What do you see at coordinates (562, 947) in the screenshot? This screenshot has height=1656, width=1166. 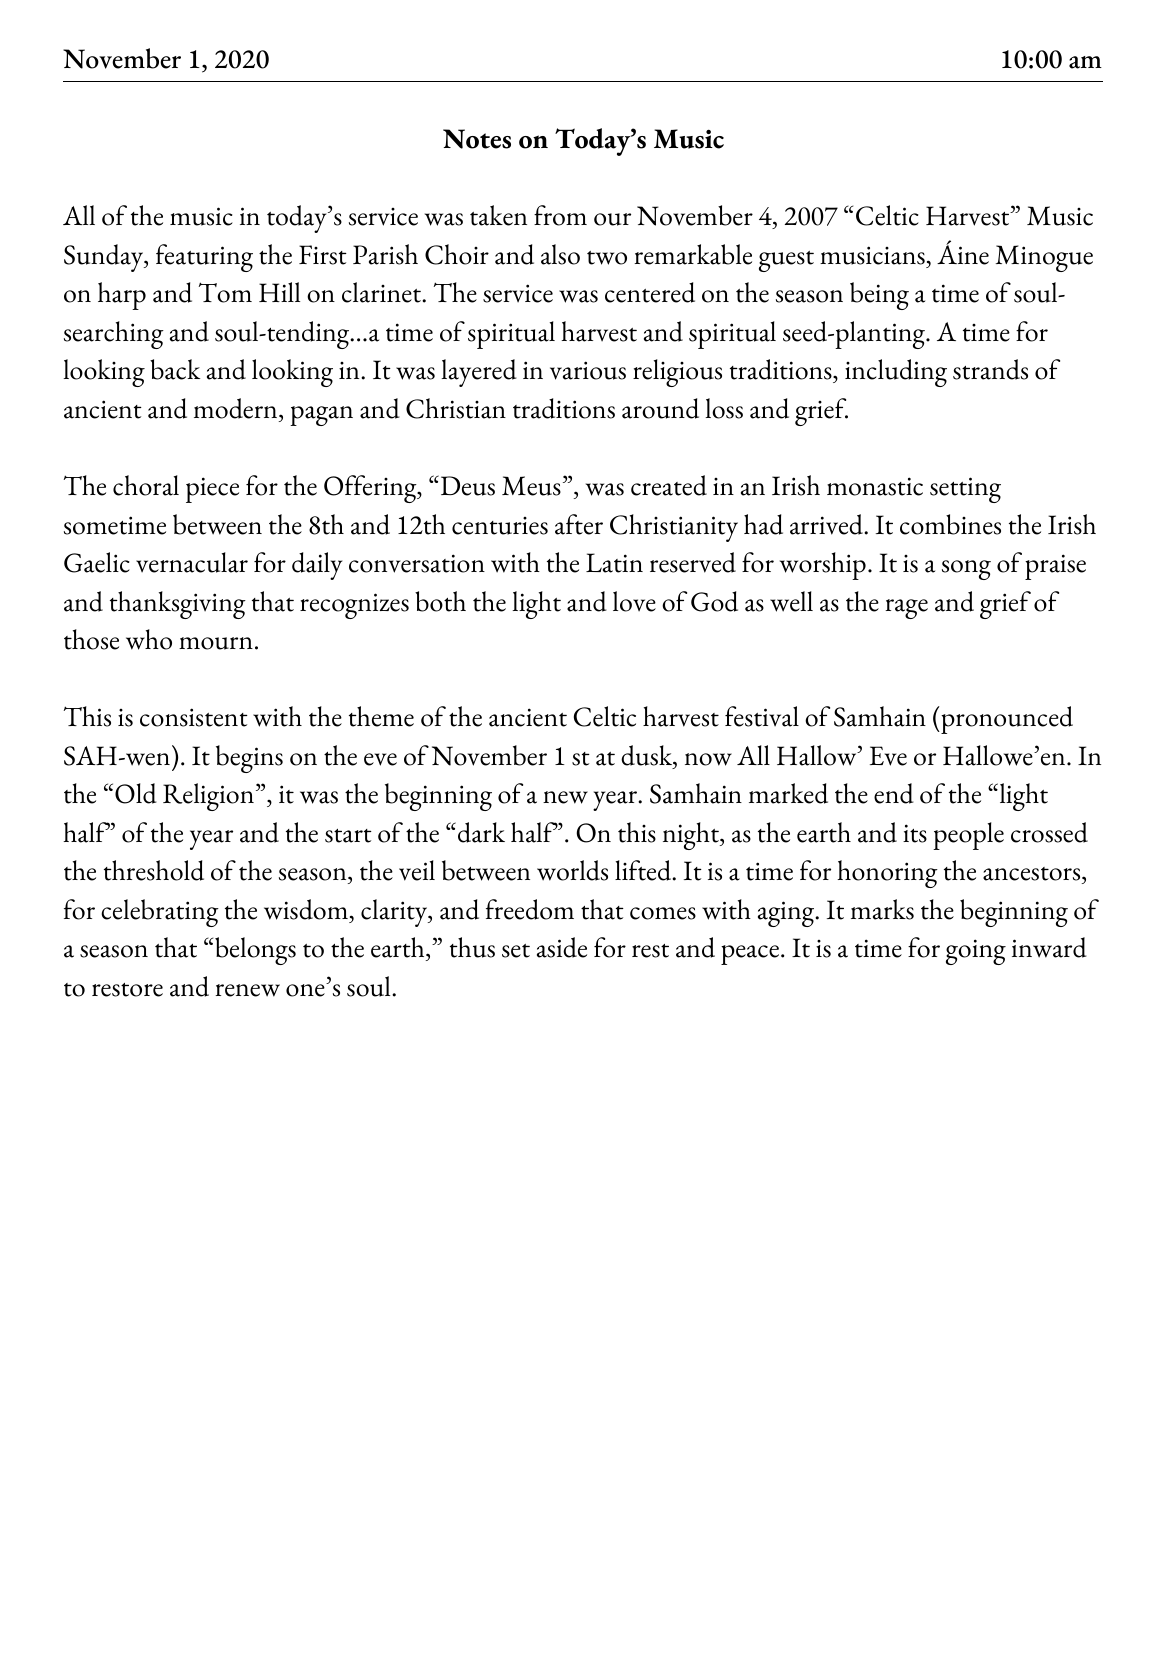 I see `aside` at bounding box center [562, 947].
